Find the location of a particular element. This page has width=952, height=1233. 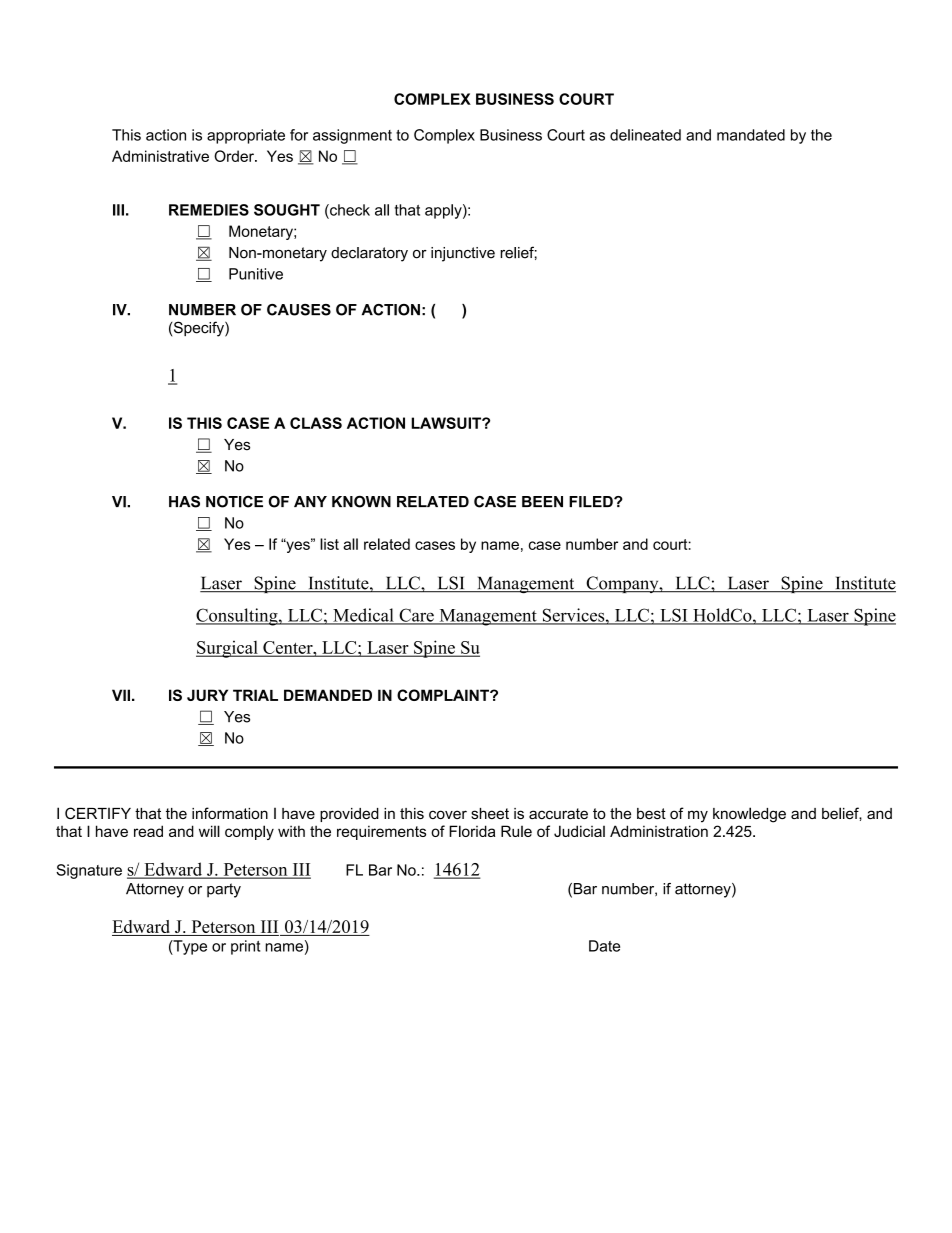

FILED is located at coordinates (592, 502).
